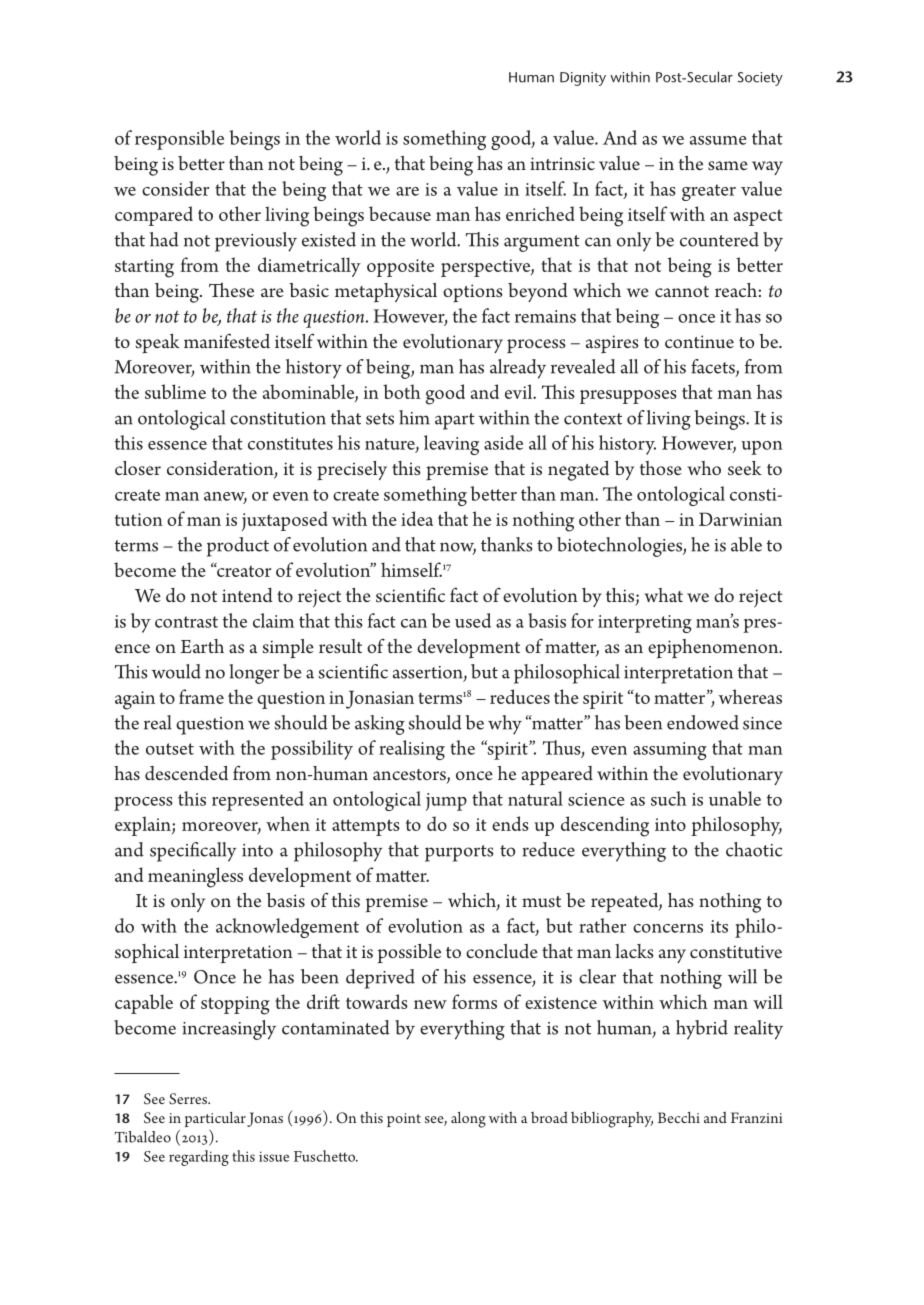 Image resolution: width=924 pixels, height=1305 pixels. Describe the element at coordinates (612, 1119) in the screenshot. I see `bibliography` at that location.
